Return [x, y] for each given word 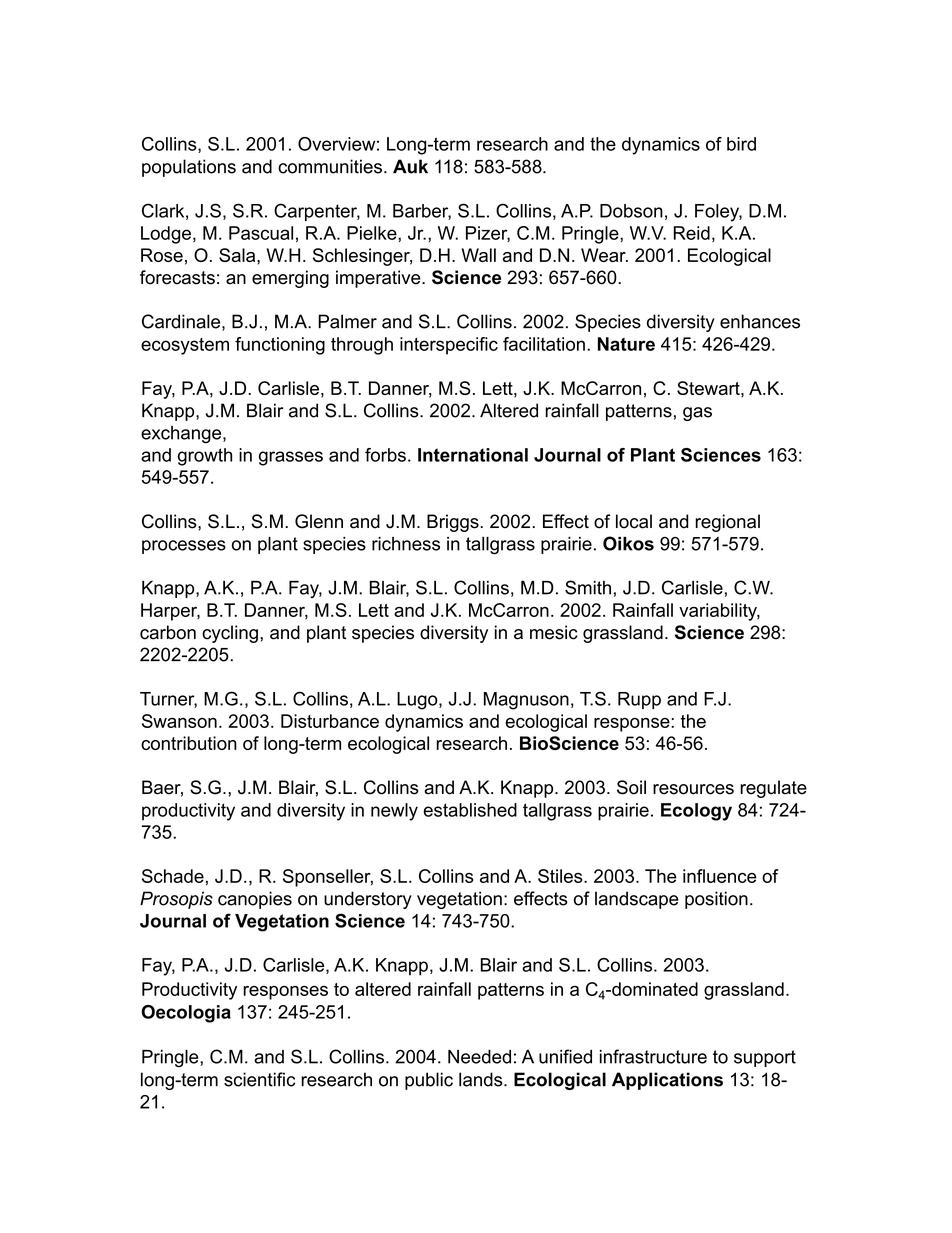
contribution [189, 743]
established [470, 810]
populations [189, 168]
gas [697, 414]
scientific [259, 1079]
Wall [478, 255]
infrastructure [653, 1056]
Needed [479, 1057]
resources [693, 789]
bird [741, 144]
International [473, 455]
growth [205, 457]
